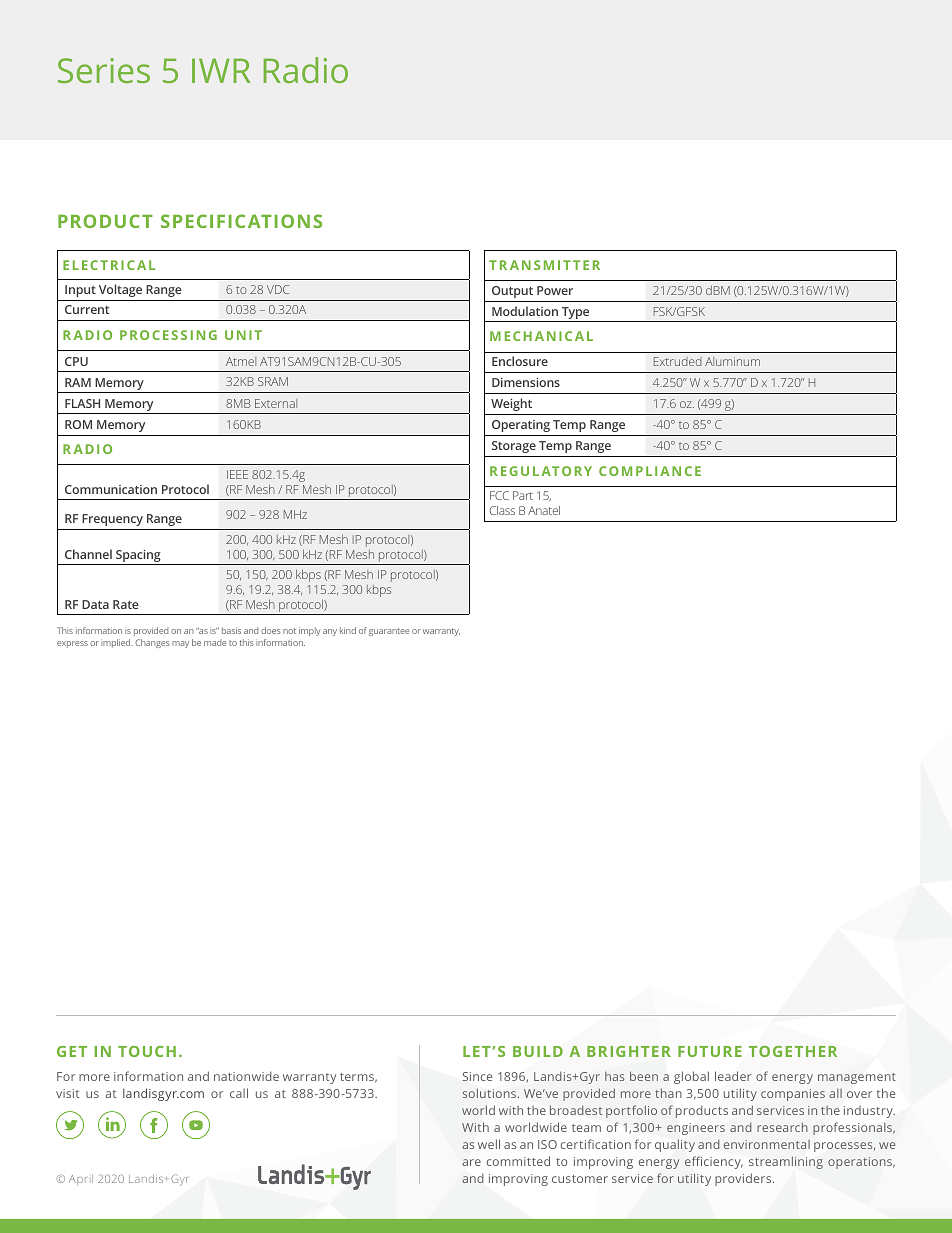  I want to click on Aluminum, so click(732, 361).
